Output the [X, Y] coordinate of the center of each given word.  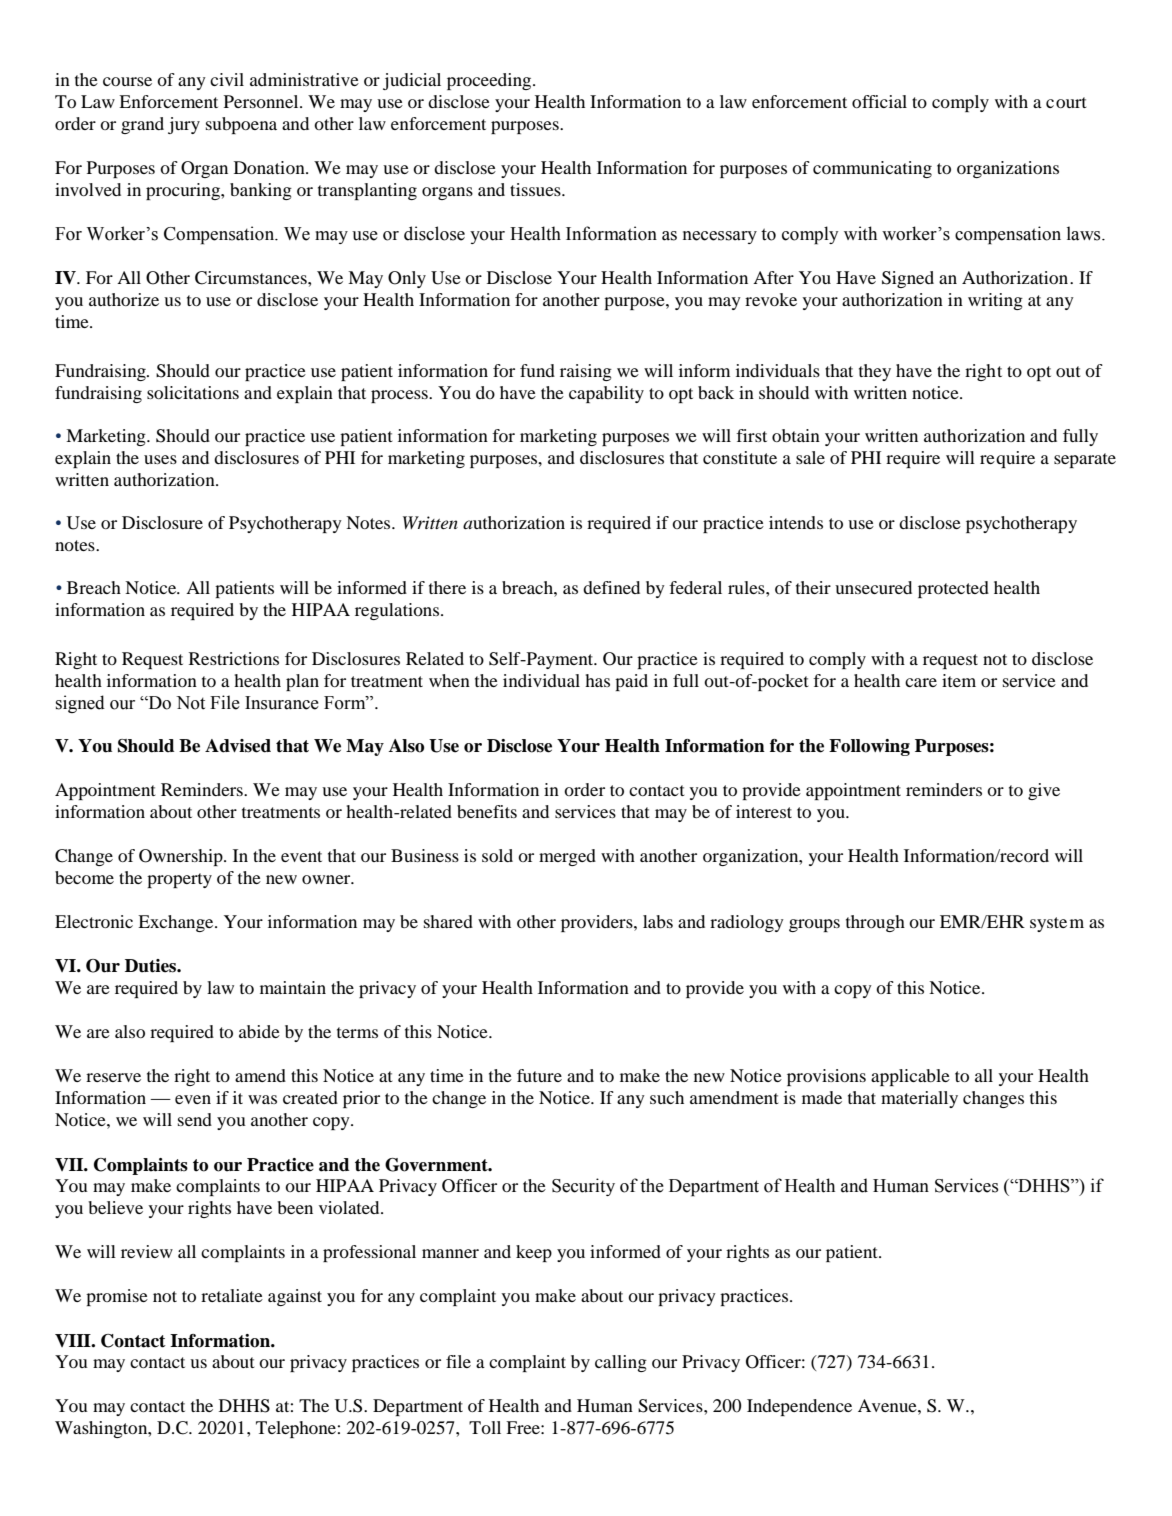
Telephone [296, 1429]
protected [953, 589]
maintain [293, 987]
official [879, 101]
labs [658, 921]
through [875, 923]
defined [611, 587]
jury [184, 125]
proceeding [490, 81]
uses [160, 459]
